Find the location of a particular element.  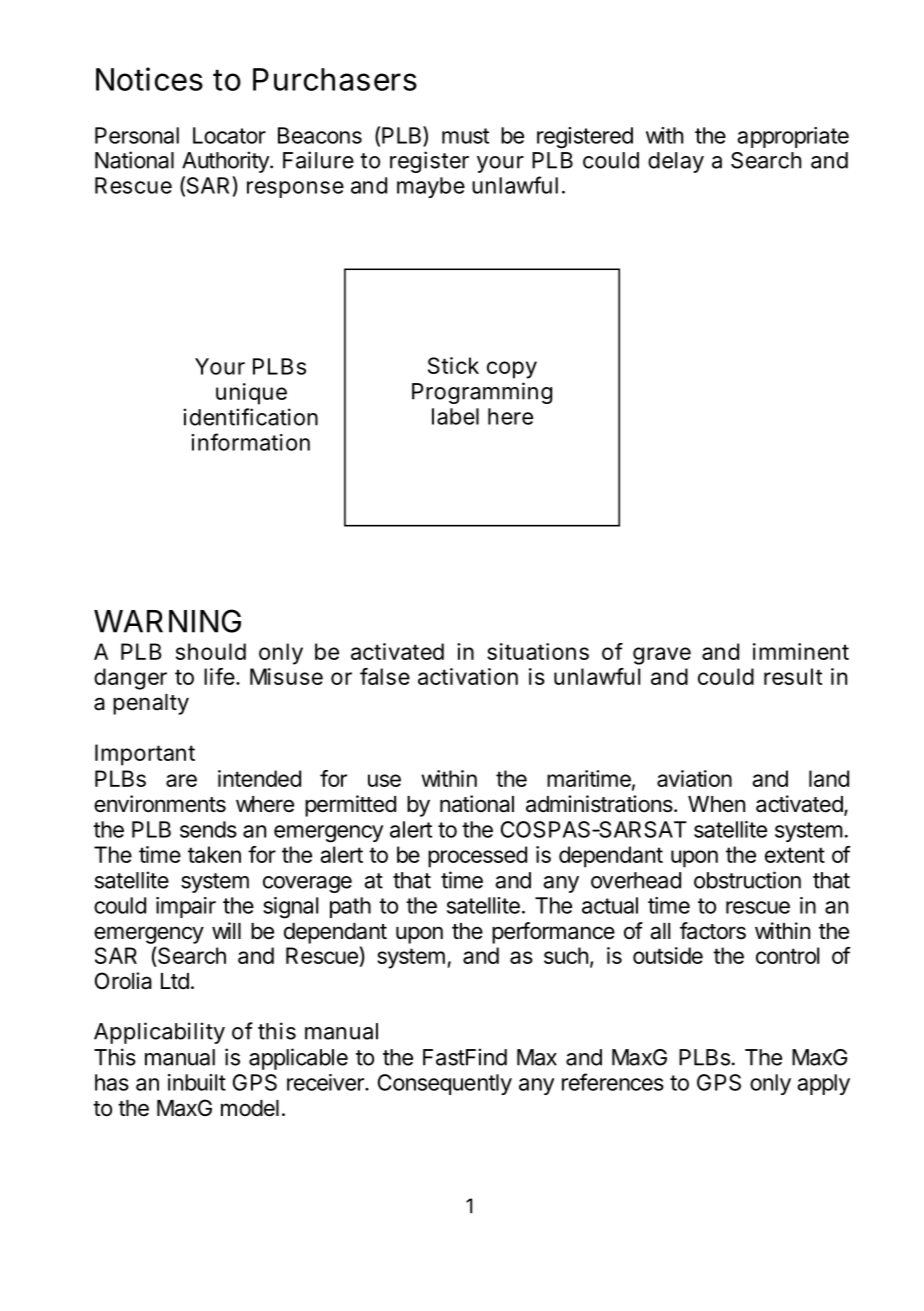

copy is located at coordinates (512, 370).
